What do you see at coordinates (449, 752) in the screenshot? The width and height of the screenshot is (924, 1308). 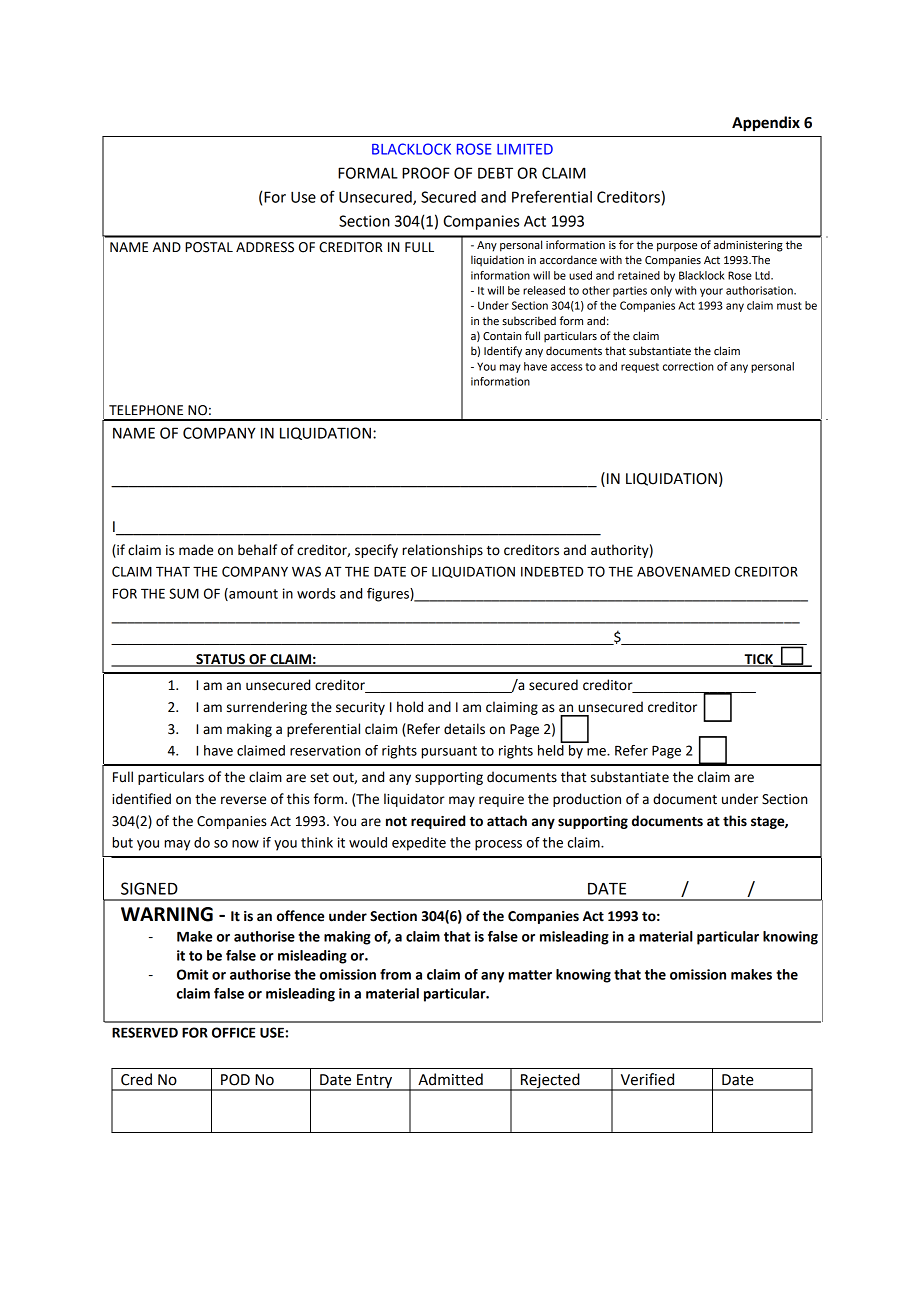 I see `pursuant` at bounding box center [449, 752].
